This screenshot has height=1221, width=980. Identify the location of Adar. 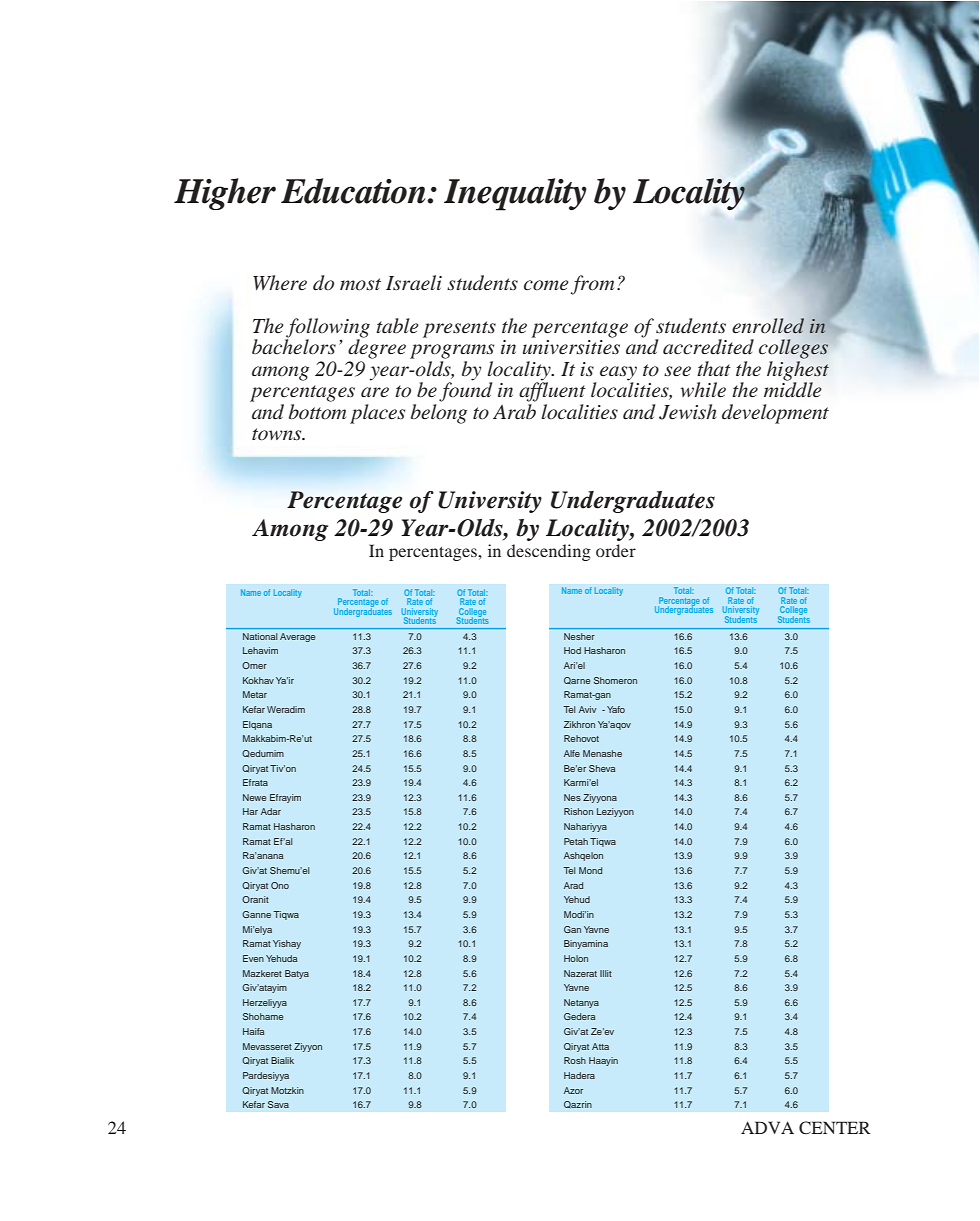
(271, 811).
